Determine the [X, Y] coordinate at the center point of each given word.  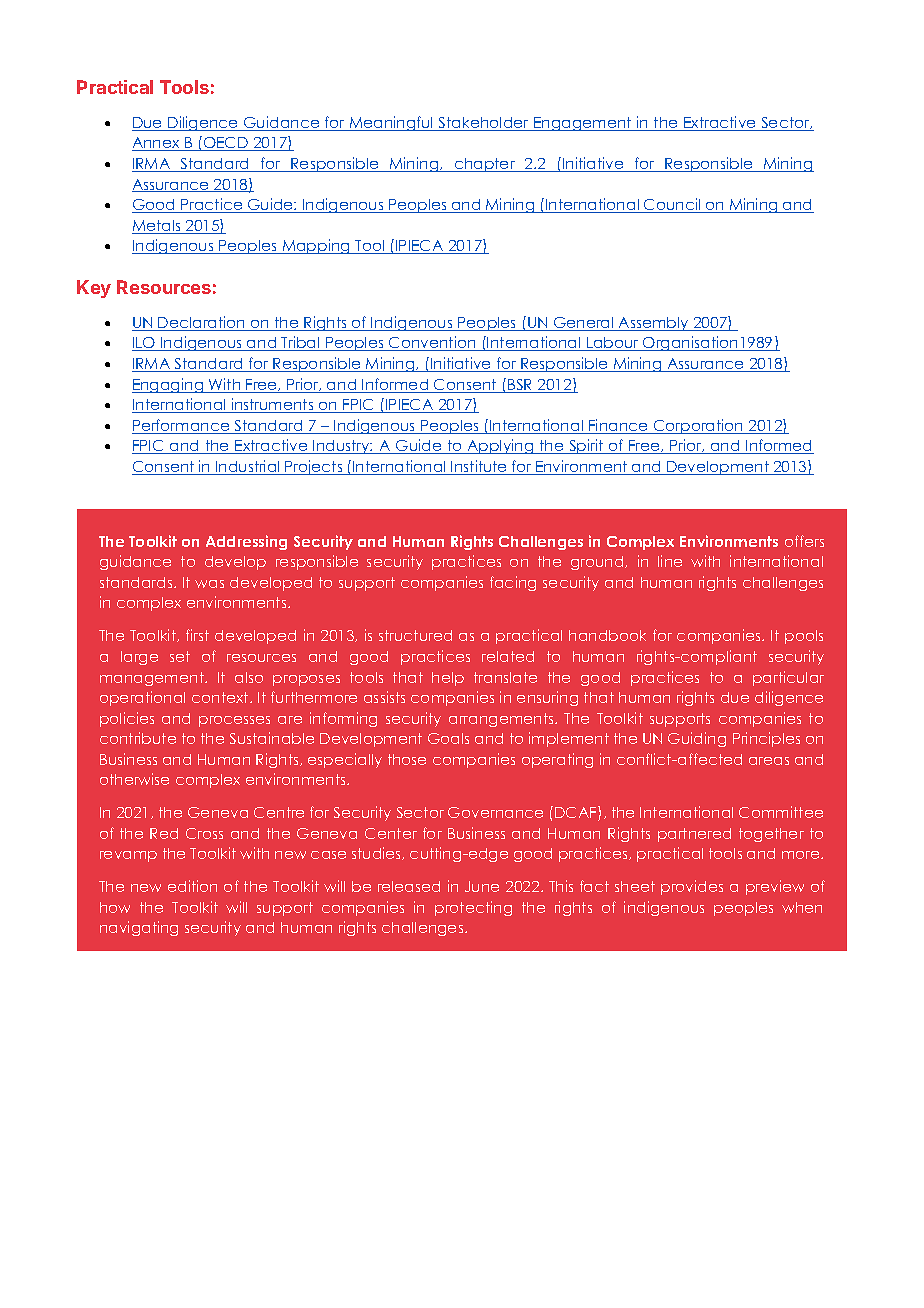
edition [192, 886]
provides [692, 887]
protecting [473, 908]
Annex [157, 144]
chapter [484, 165]
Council [672, 205]
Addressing [246, 542]
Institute [480, 467]
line [670, 561]
